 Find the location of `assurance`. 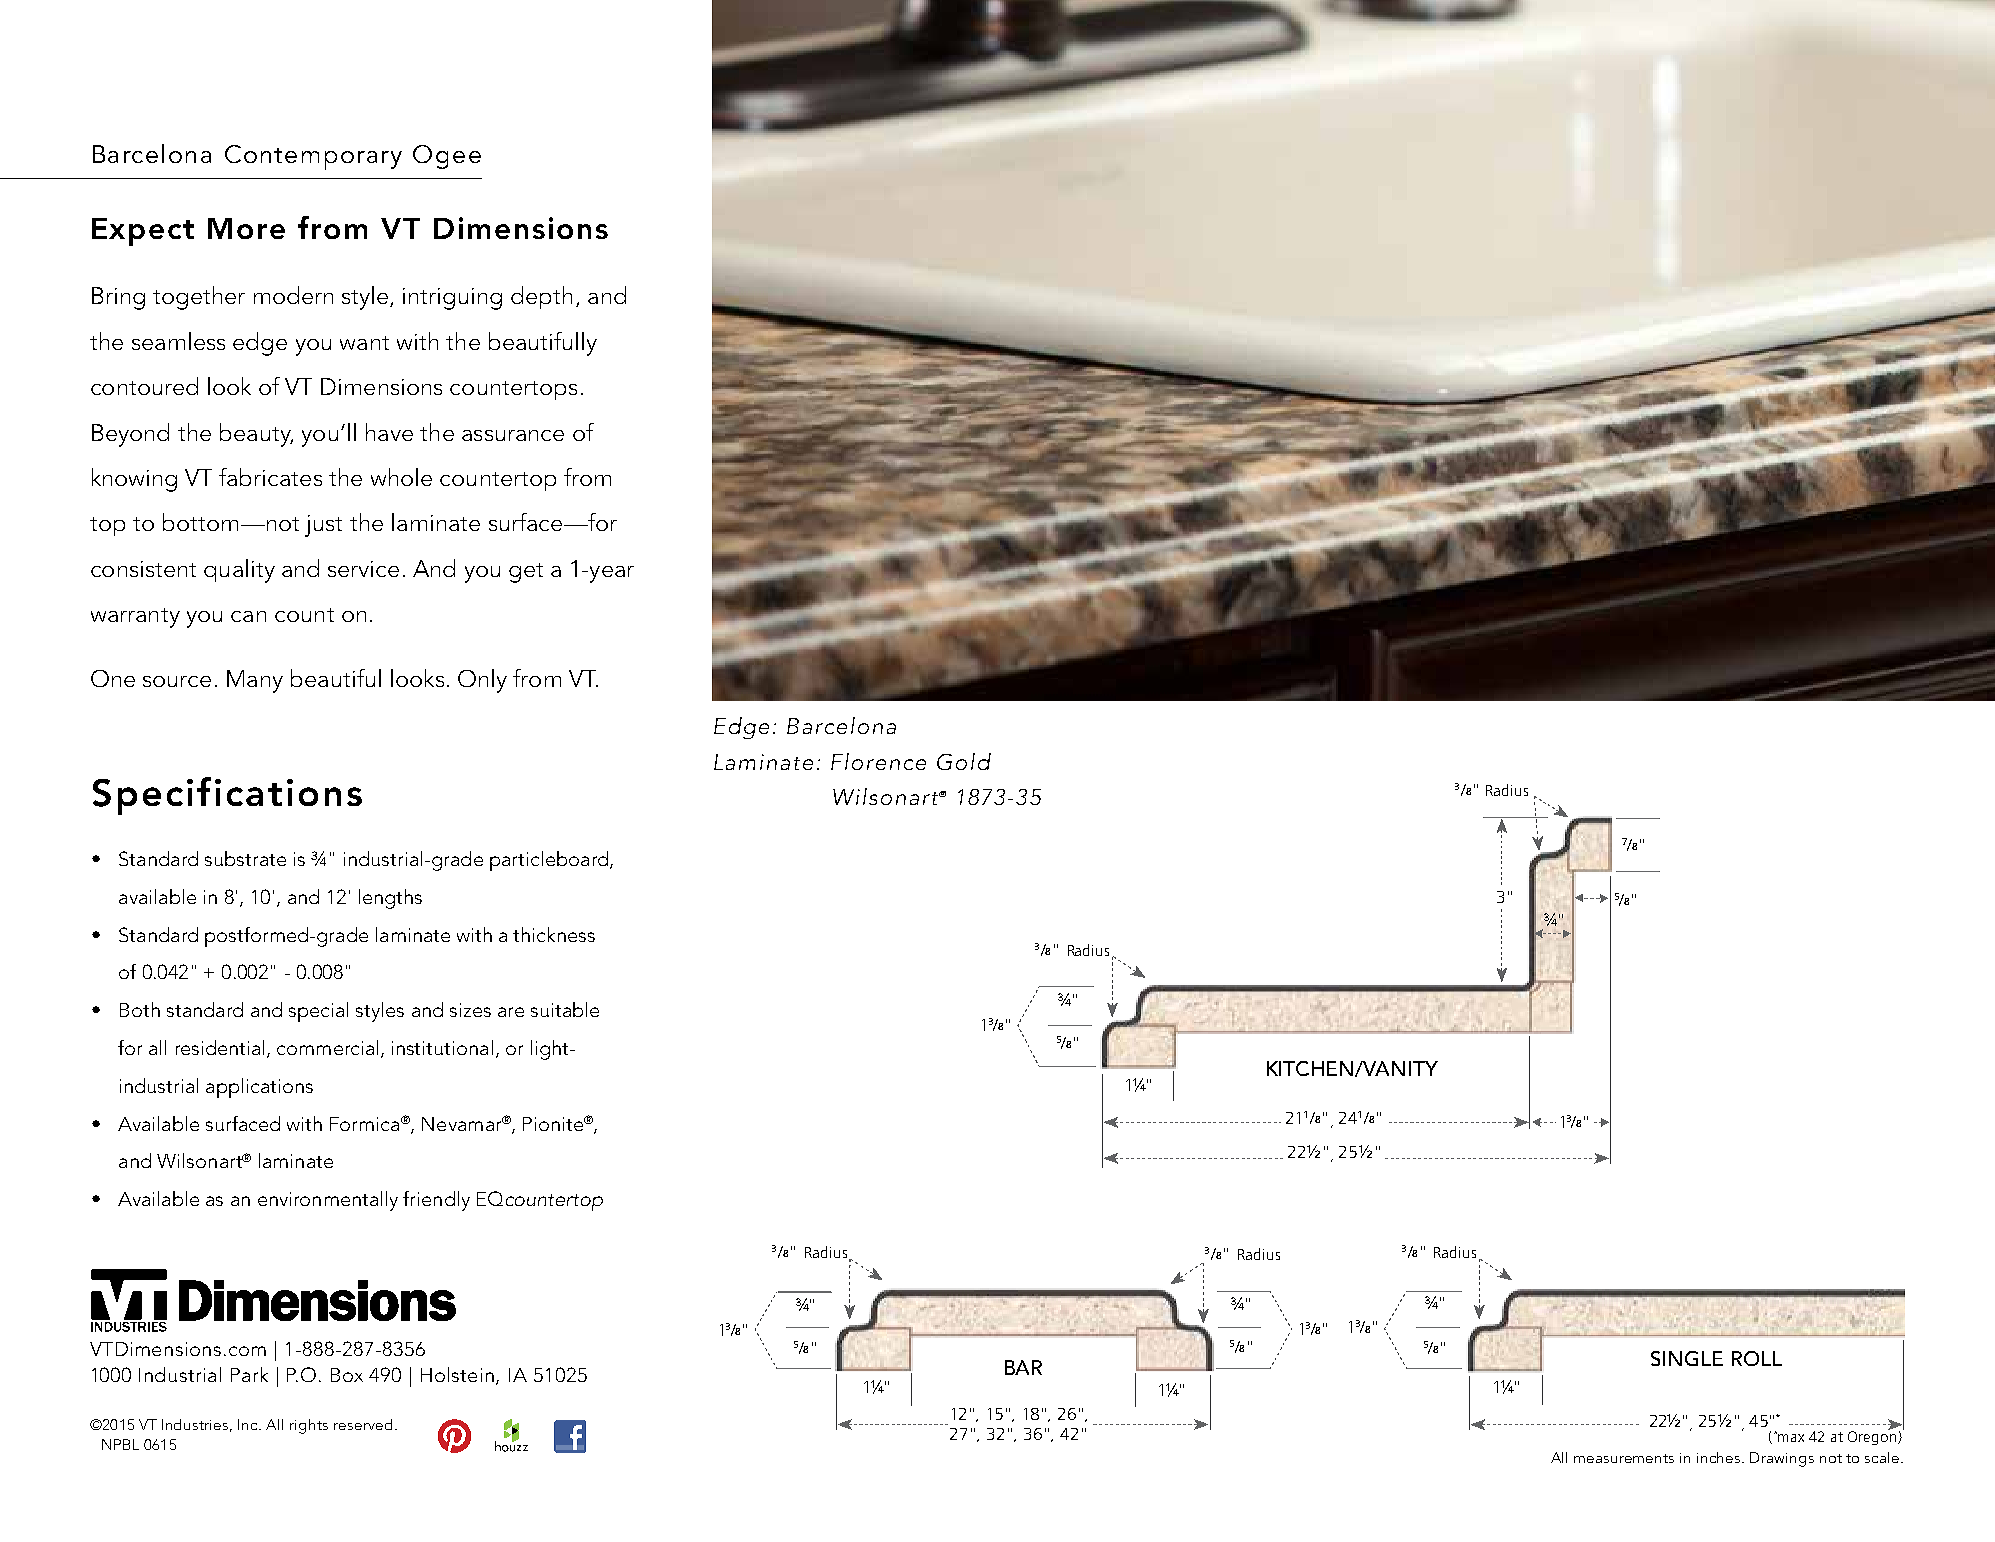

assurance is located at coordinates (513, 435).
